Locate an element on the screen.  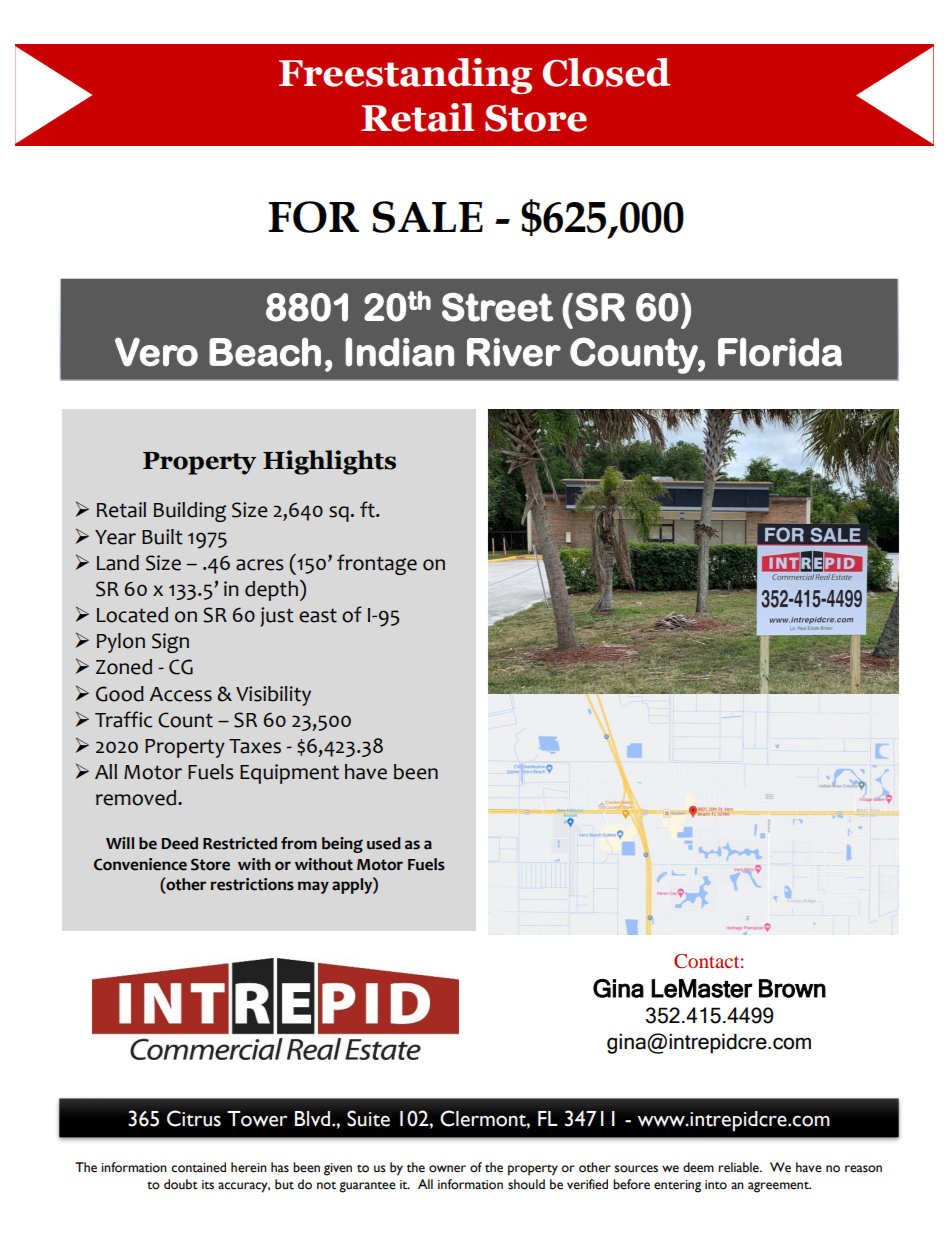
Florida is located at coordinates (780, 352).
